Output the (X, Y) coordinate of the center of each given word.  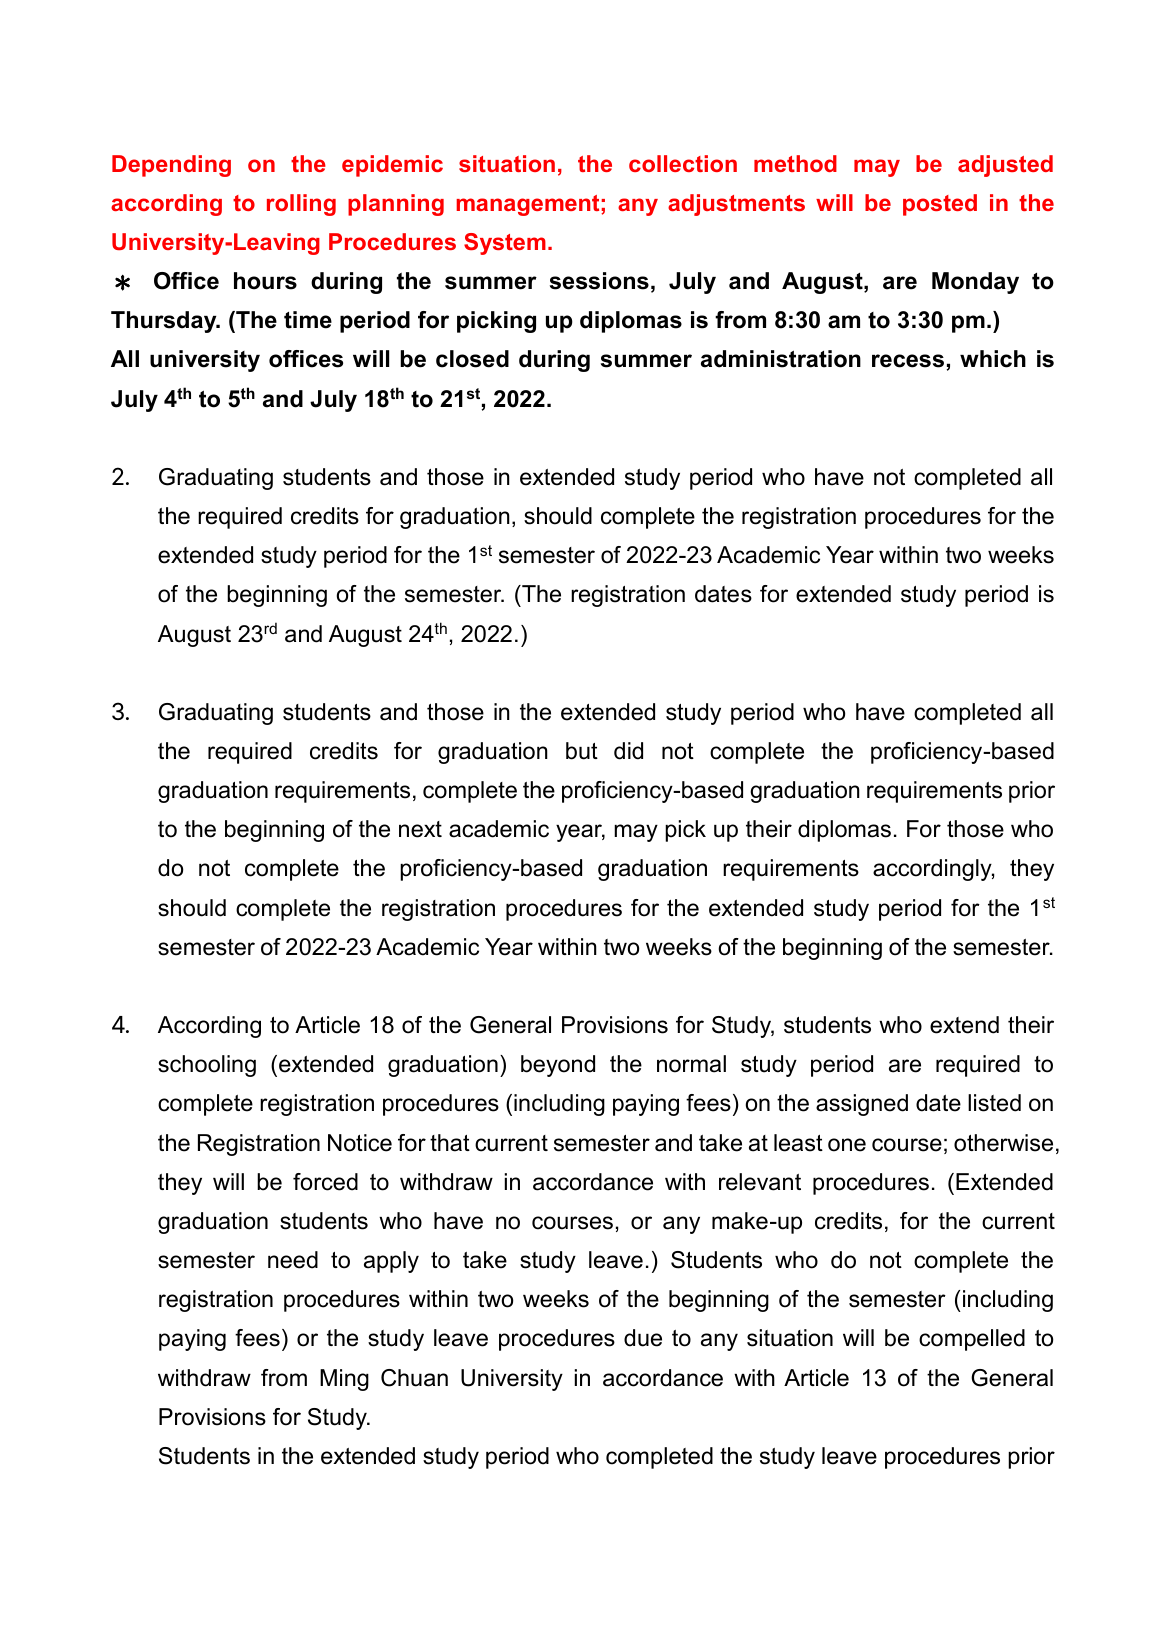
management (529, 205)
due (643, 1338)
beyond (558, 1066)
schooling (207, 1066)
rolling (301, 205)
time (308, 320)
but (582, 751)
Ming (344, 1380)
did (628, 751)
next (420, 829)
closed (472, 359)
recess (908, 361)
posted (940, 205)
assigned (862, 1105)
